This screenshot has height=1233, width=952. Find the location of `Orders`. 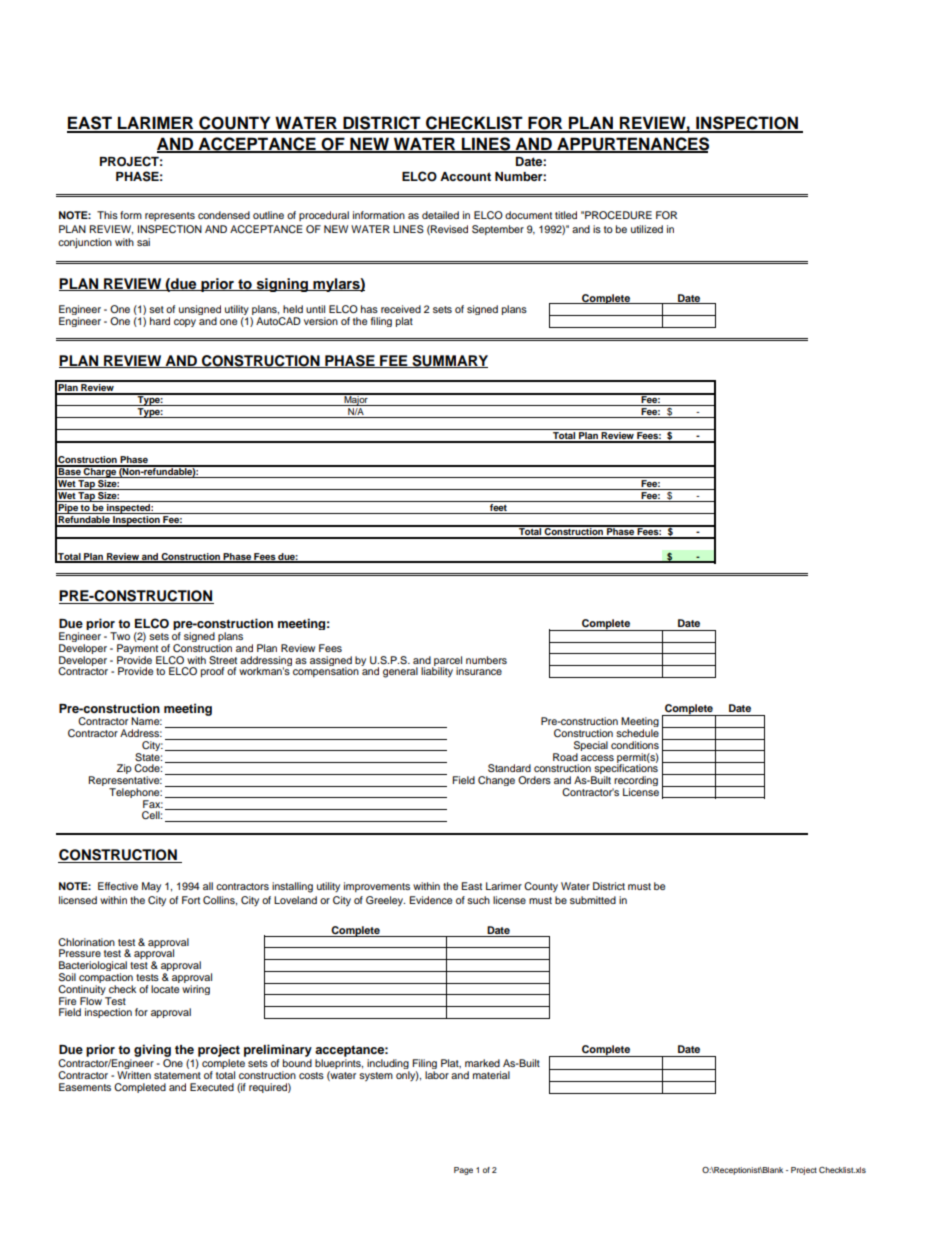

Orders is located at coordinates (534, 780).
